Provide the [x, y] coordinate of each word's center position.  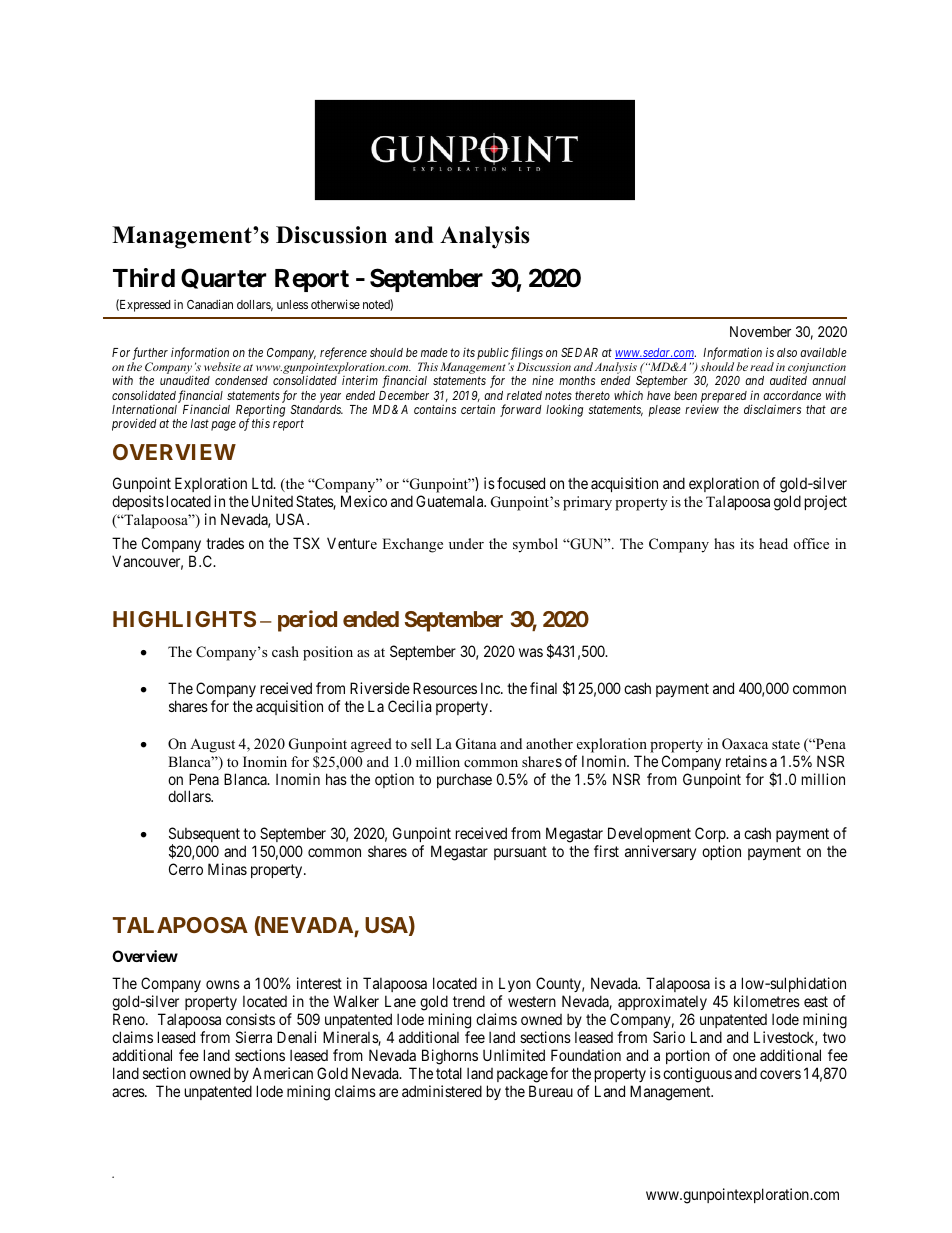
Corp [711, 836]
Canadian [210, 304]
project [826, 502]
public [493, 353]
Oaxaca [745, 744]
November [760, 331]
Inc [491, 688]
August [212, 745]
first [606, 851]
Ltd [263, 483]
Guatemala [451, 501]
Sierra [254, 1037]
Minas [227, 869]
